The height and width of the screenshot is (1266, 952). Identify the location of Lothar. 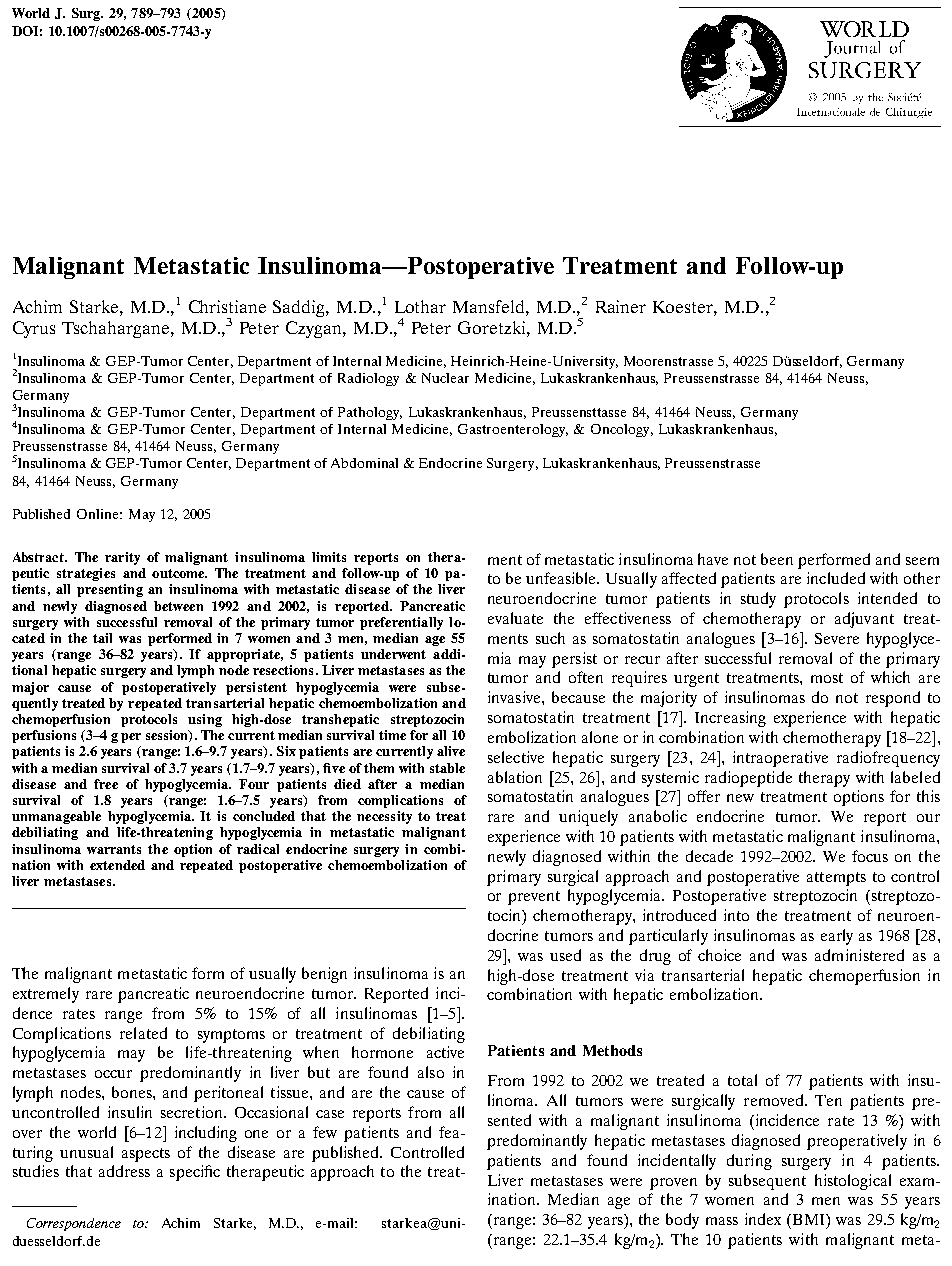
(420, 306).
